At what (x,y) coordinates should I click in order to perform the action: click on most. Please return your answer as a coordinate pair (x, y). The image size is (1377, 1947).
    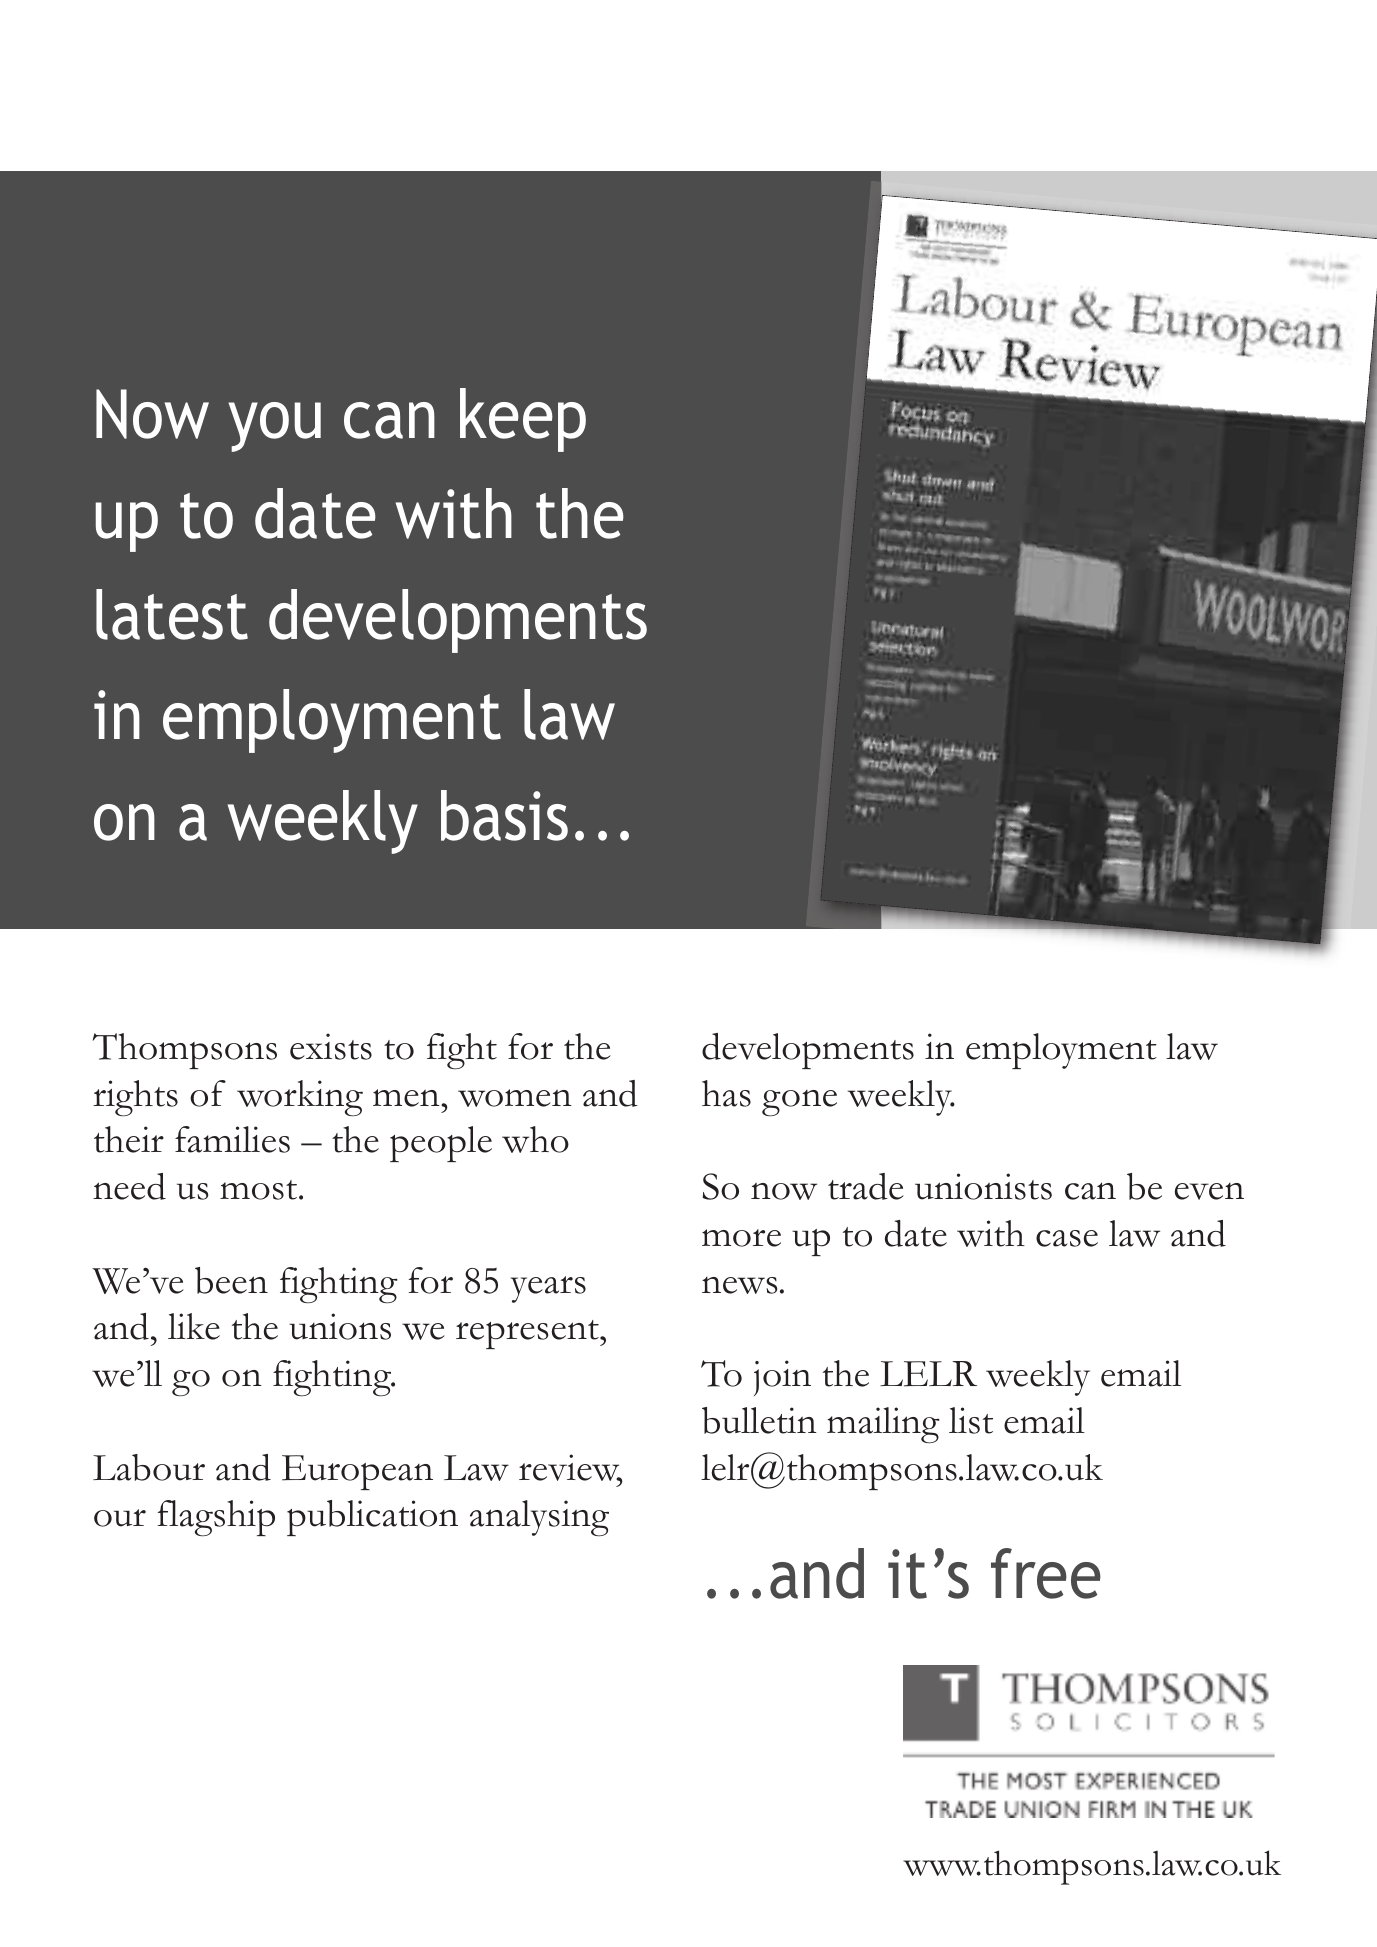
    Looking at the image, I should click on (260, 1190).
